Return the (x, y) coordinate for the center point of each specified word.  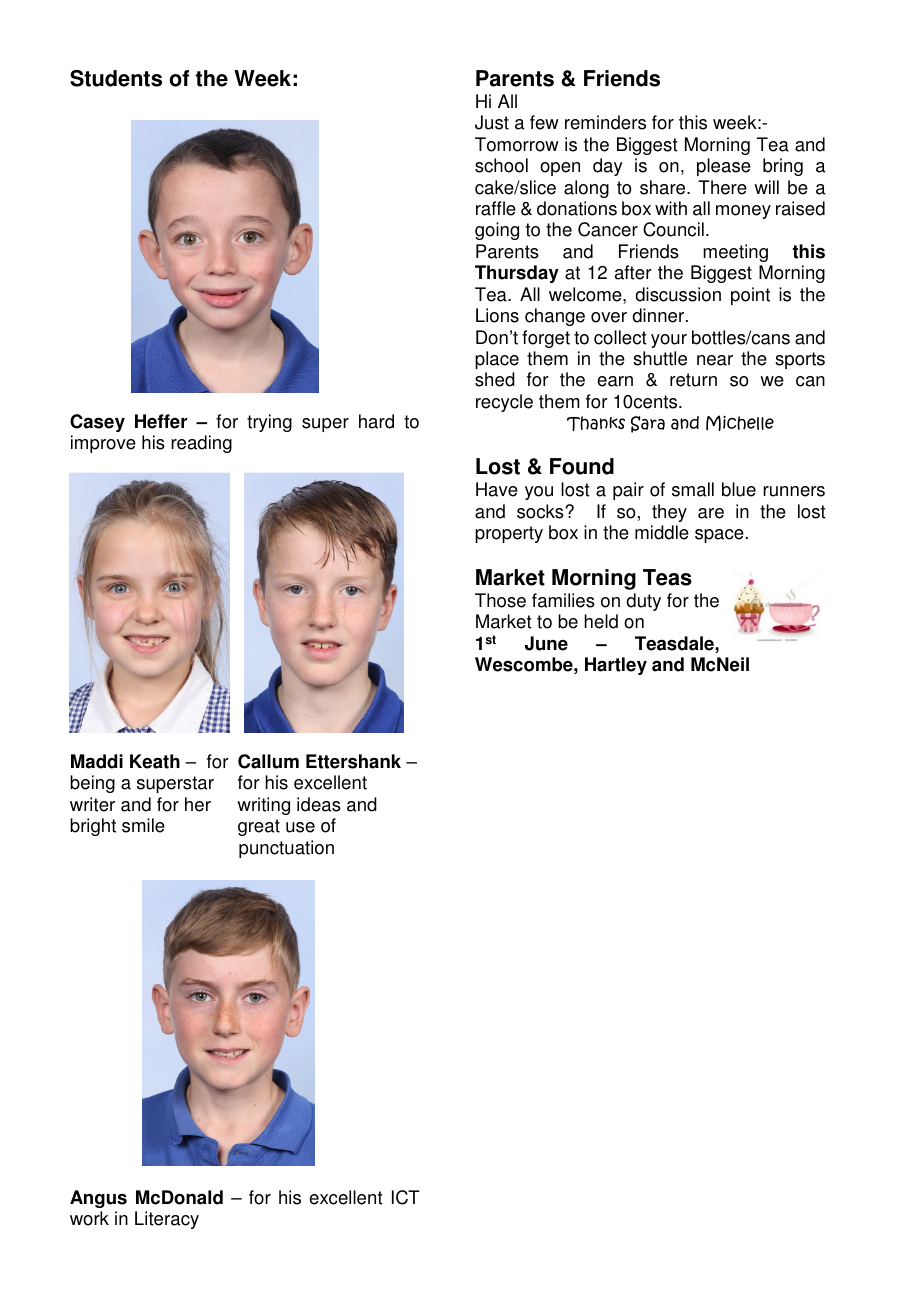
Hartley (616, 666)
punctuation (286, 849)
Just (492, 122)
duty (643, 602)
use (300, 827)
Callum (268, 761)
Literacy (167, 1220)
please (724, 167)
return (693, 380)
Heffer (161, 421)
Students (116, 78)
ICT (406, 1197)
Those (500, 600)
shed (495, 379)
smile (143, 825)
